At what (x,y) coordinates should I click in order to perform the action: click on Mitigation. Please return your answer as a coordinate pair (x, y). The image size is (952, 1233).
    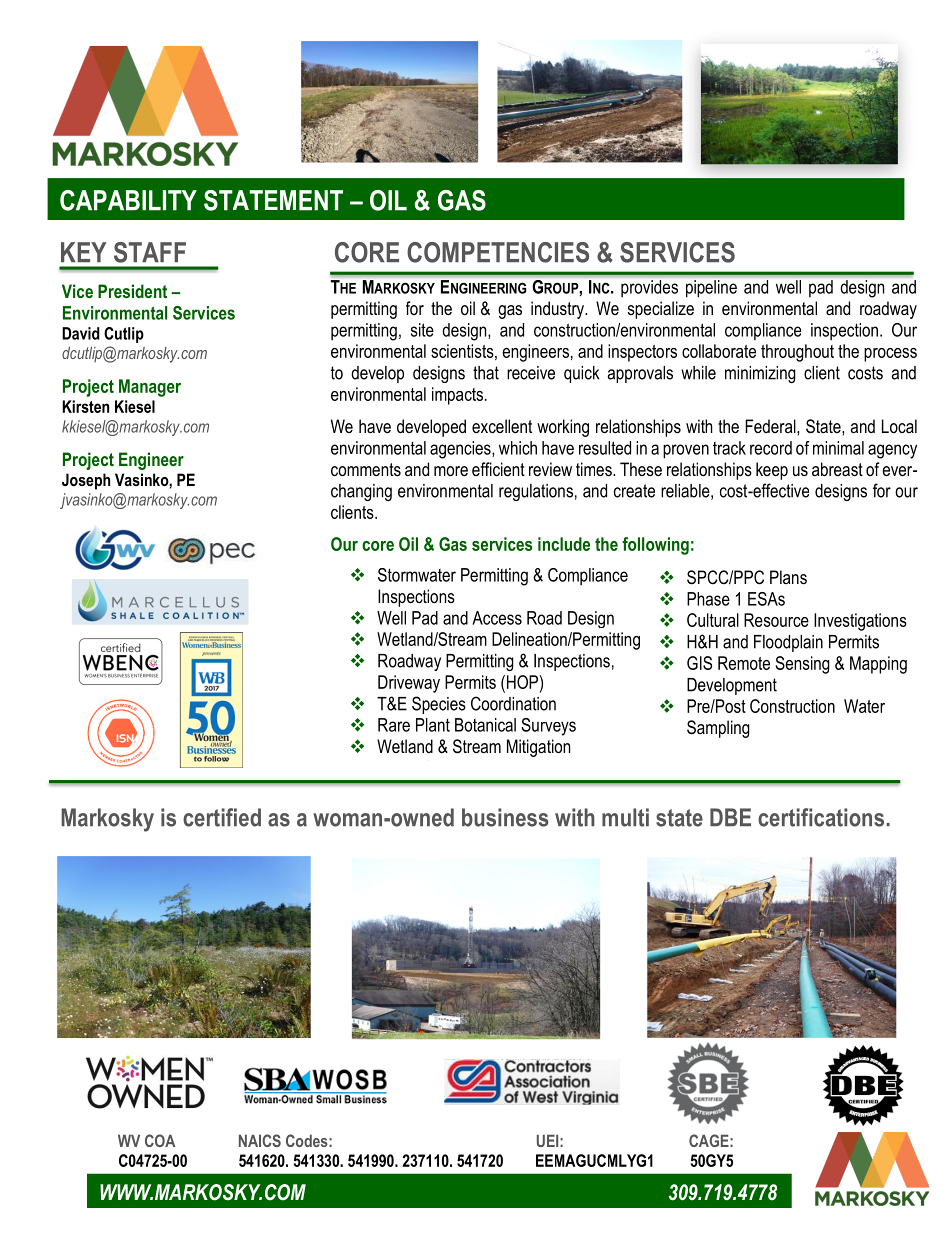
    Looking at the image, I should click on (538, 748).
